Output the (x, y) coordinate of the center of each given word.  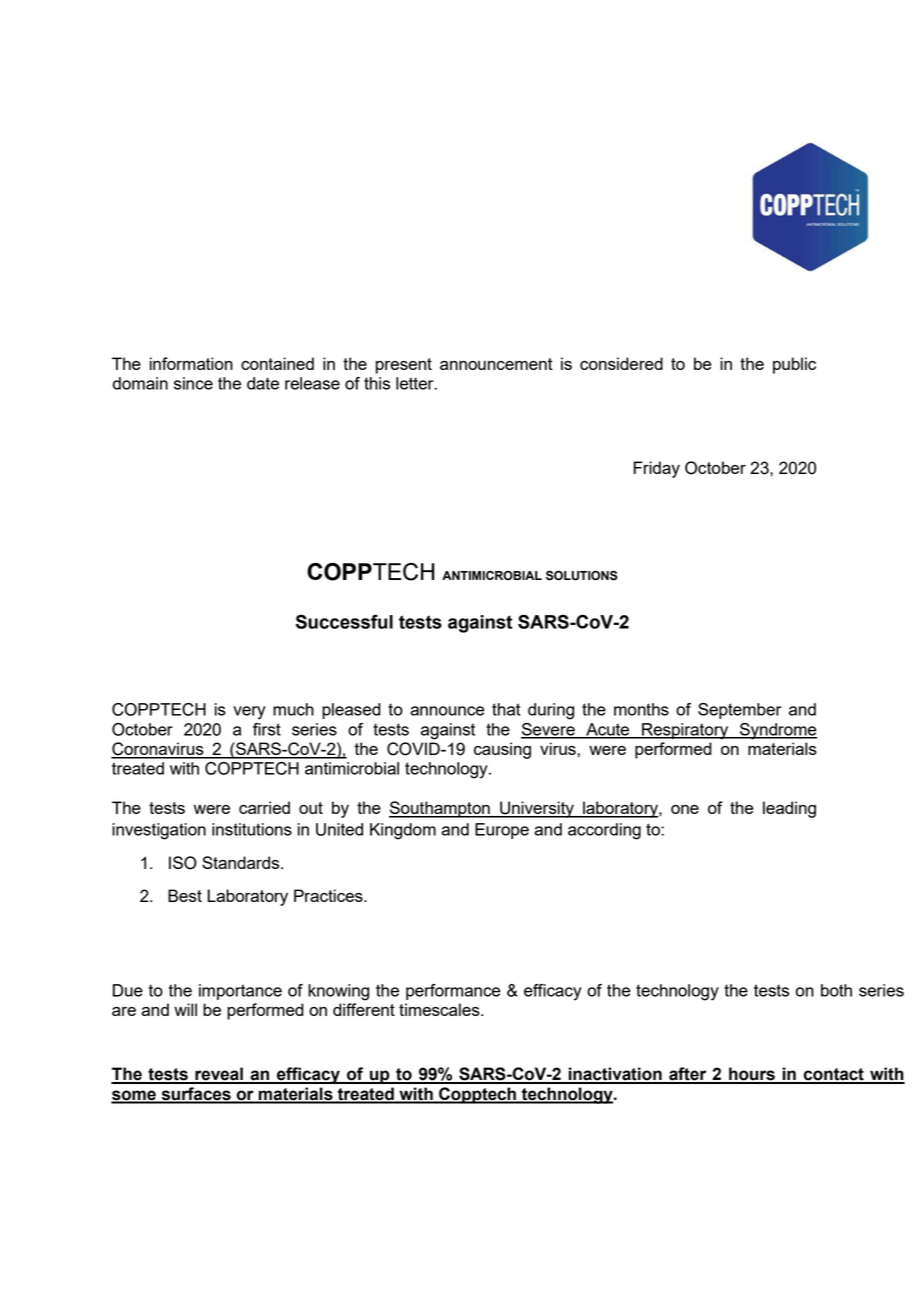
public (794, 365)
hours (752, 1075)
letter (416, 383)
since (193, 383)
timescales (440, 1009)
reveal (219, 1075)
